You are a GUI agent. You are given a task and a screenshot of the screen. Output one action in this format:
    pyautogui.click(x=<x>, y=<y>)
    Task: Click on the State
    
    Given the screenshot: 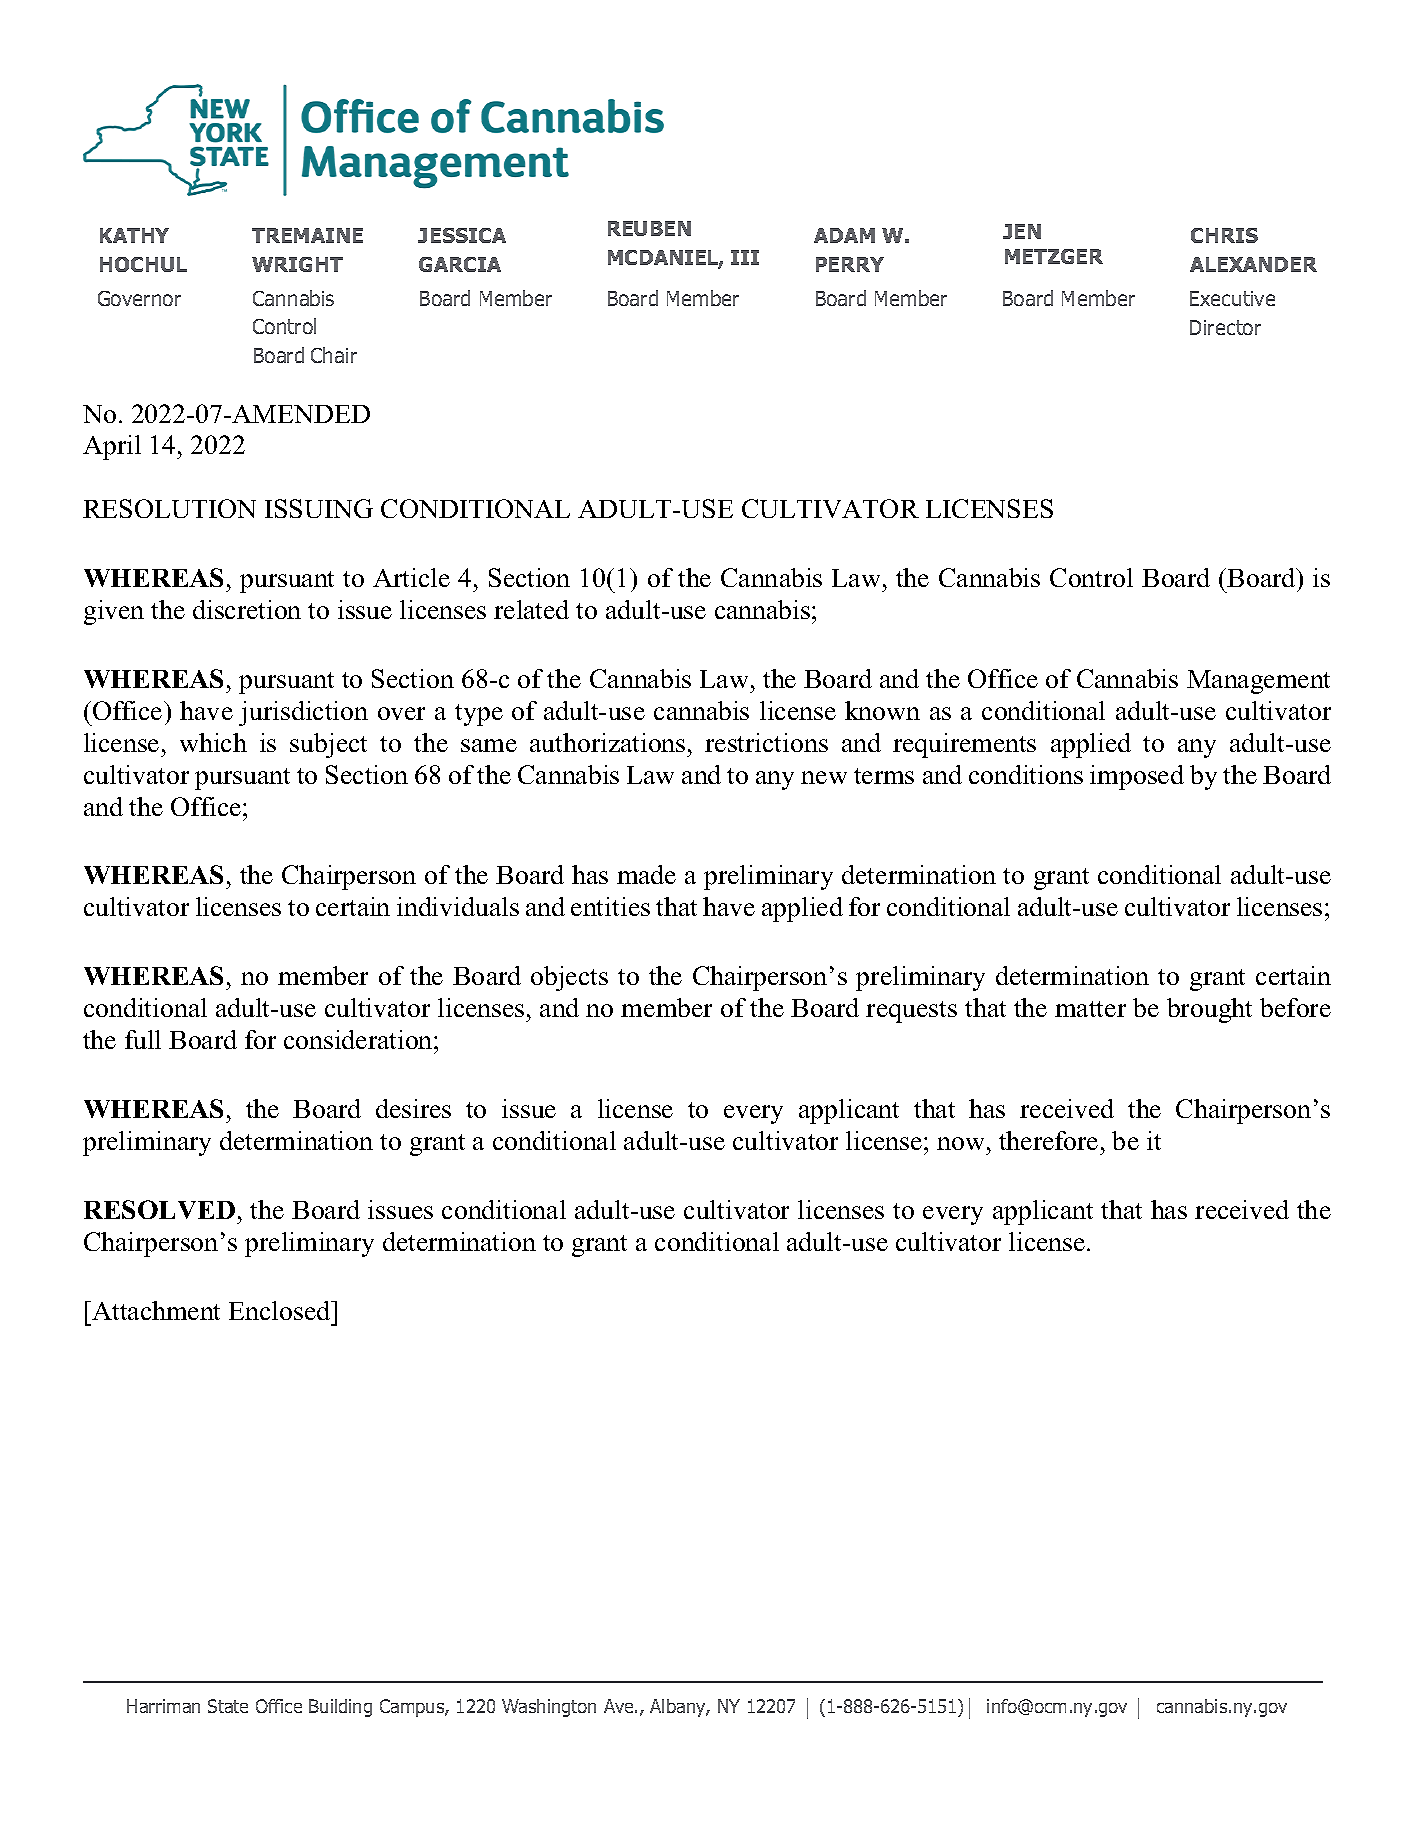 What is the action you would take?
    pyautogui.click(x=228, y=1706)
